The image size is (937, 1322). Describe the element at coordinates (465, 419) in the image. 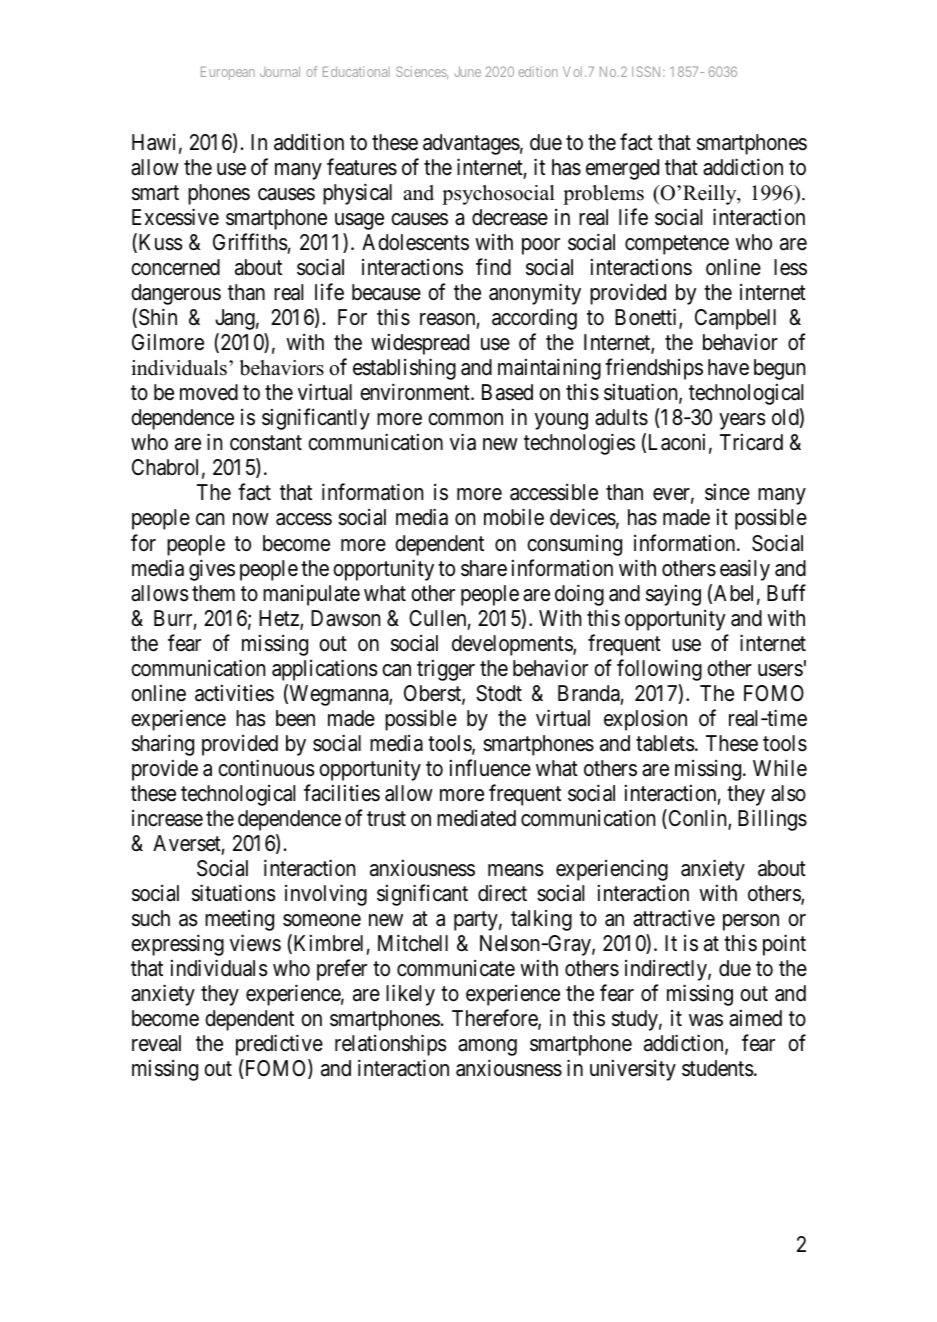

I see `common` at that location.
